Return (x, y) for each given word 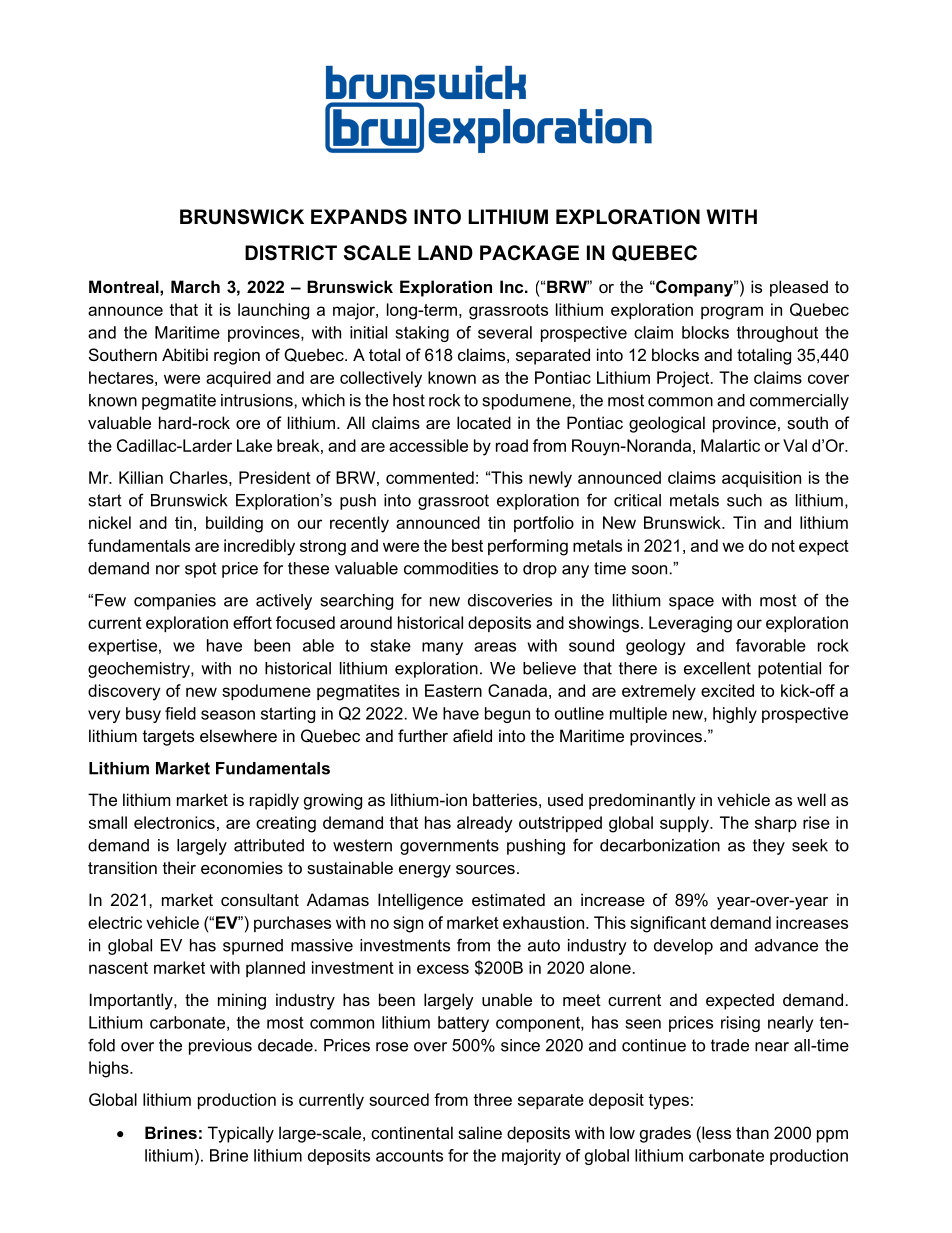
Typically (241, 1134)
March (195, 286)
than (752, 1132)
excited (727, 690)
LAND (445, 252)
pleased (799, 288)
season (228, 715)
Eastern (453, 690)
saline (480, 1132)
